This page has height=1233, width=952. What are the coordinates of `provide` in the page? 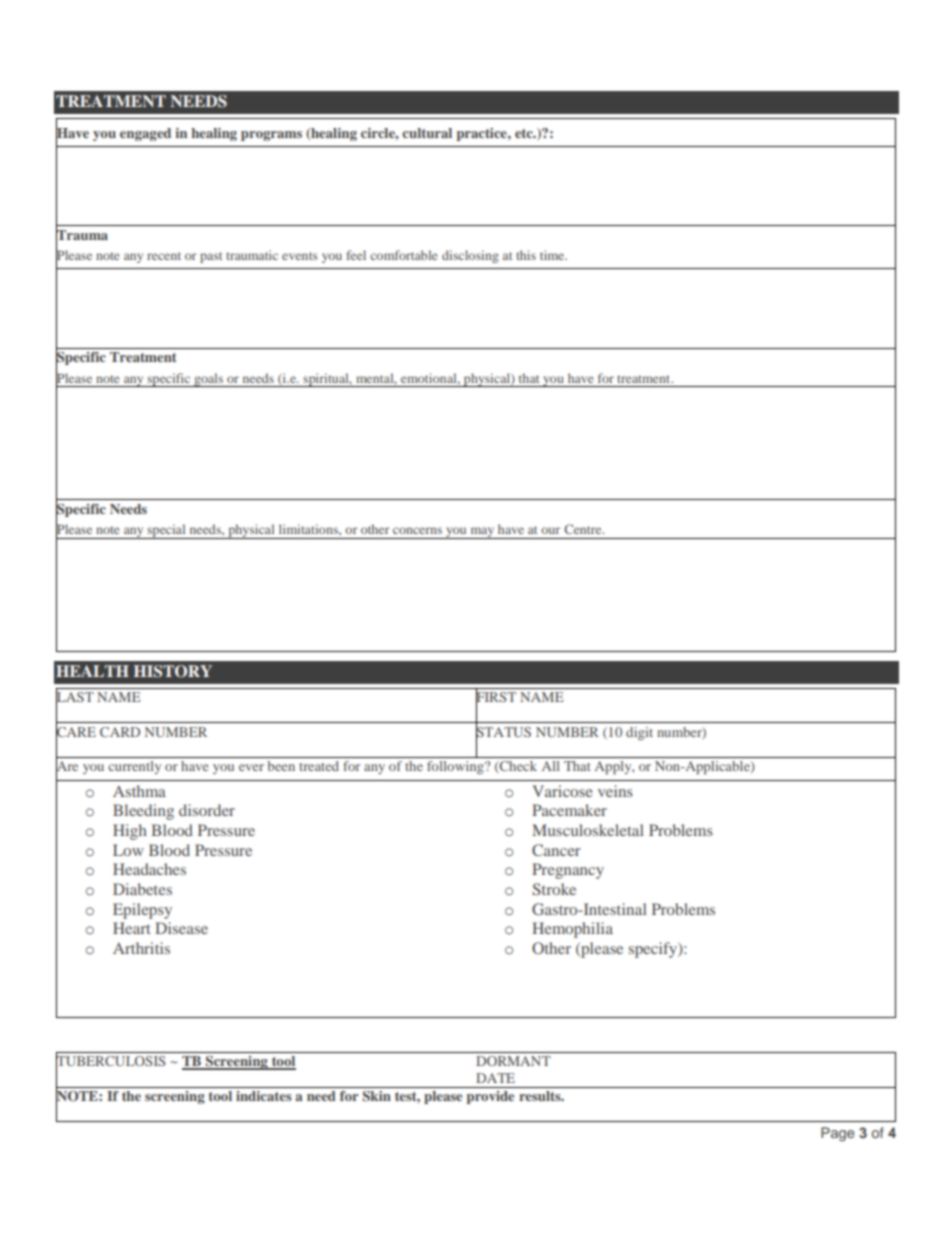 It's located at (490, 1097).
